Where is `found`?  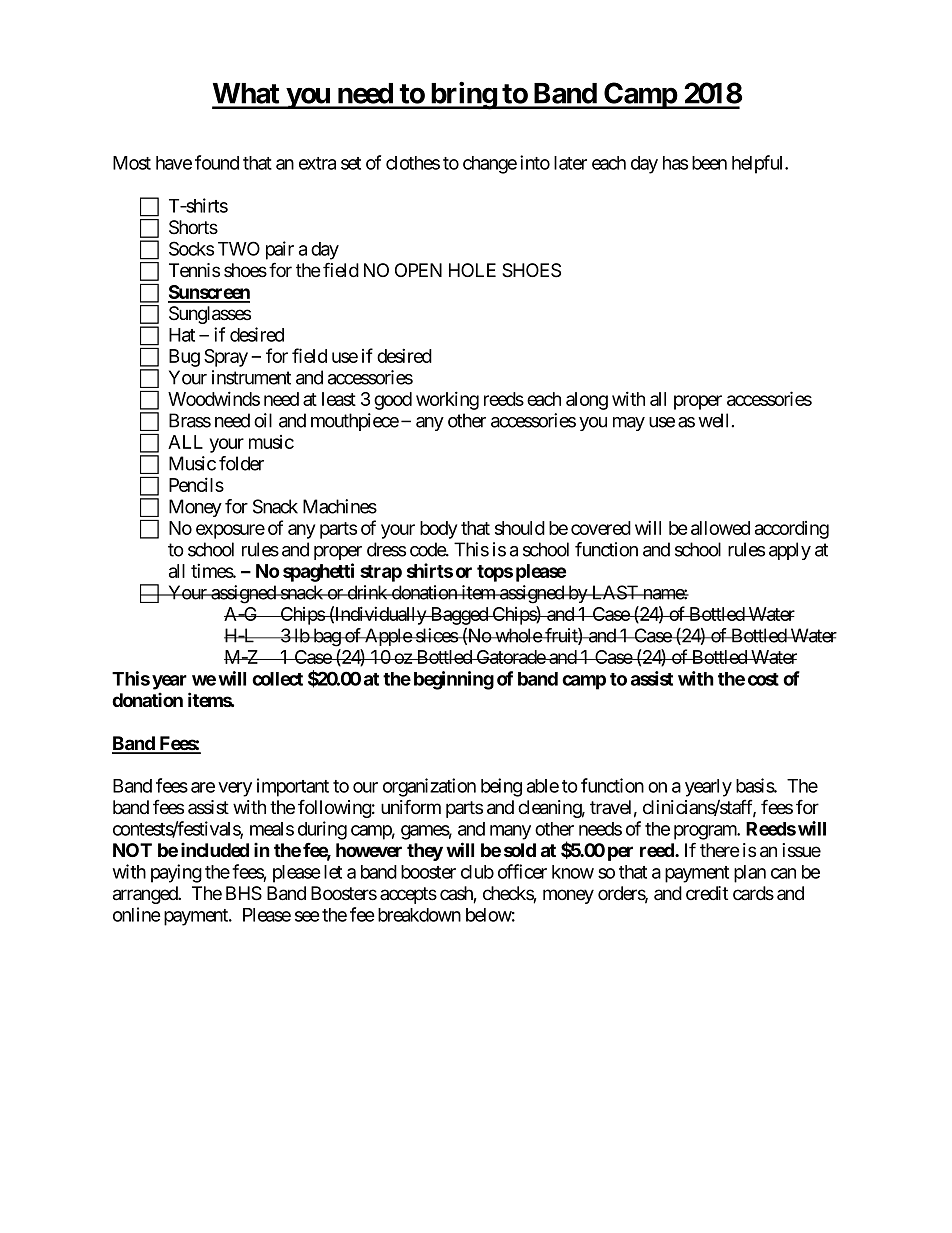
found is located at coordinates (217, 162).
